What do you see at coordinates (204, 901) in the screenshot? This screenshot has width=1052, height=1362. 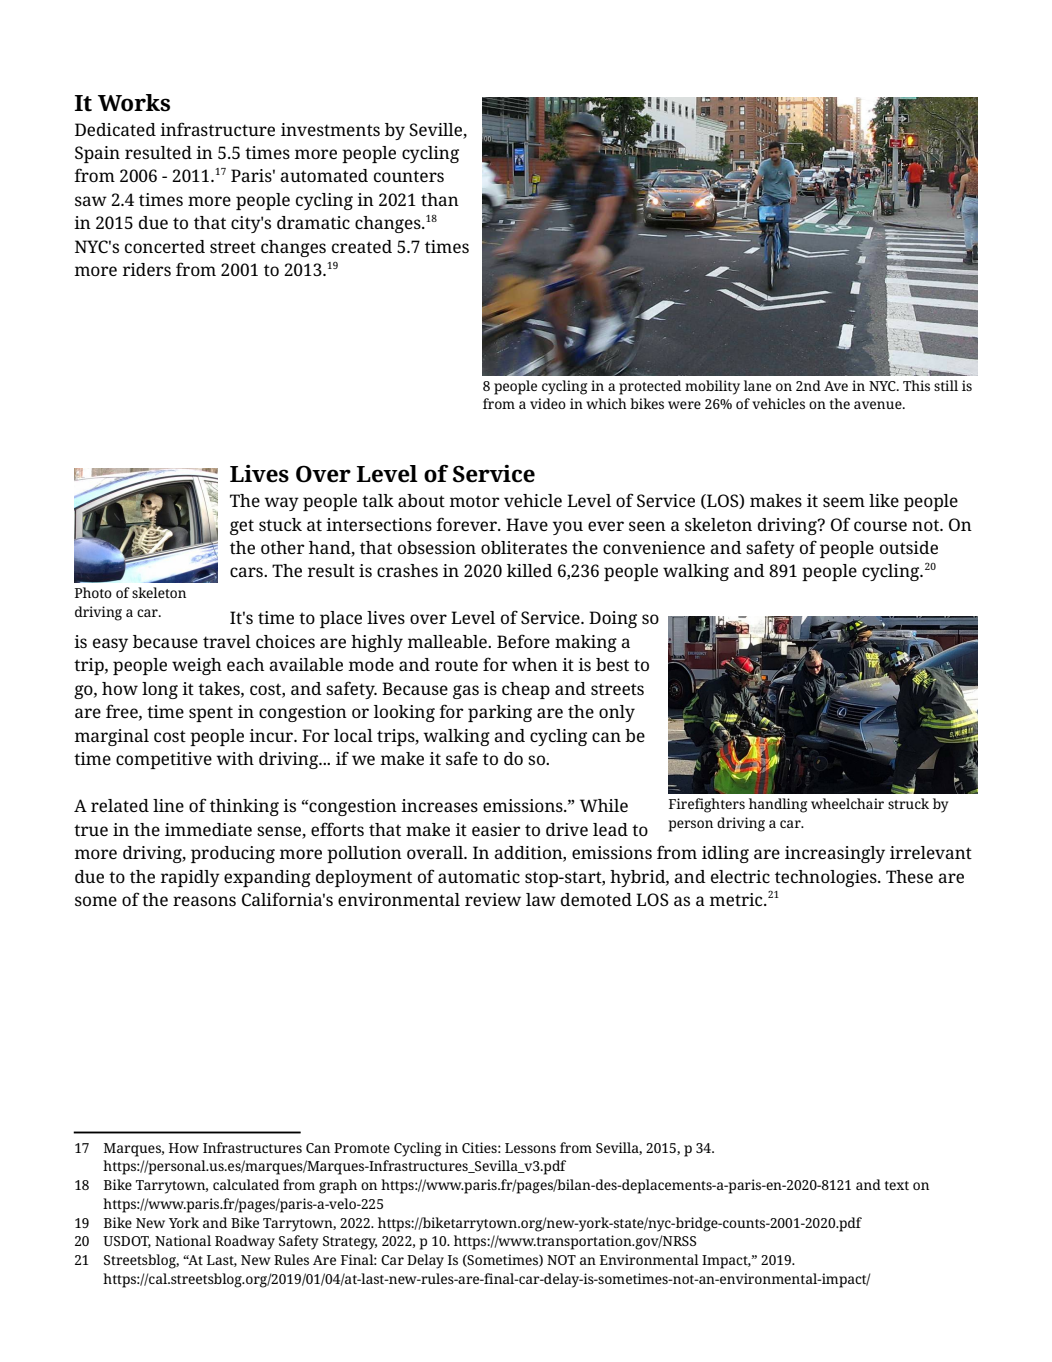 I see `reasons` at bounding box center [204, 901].
